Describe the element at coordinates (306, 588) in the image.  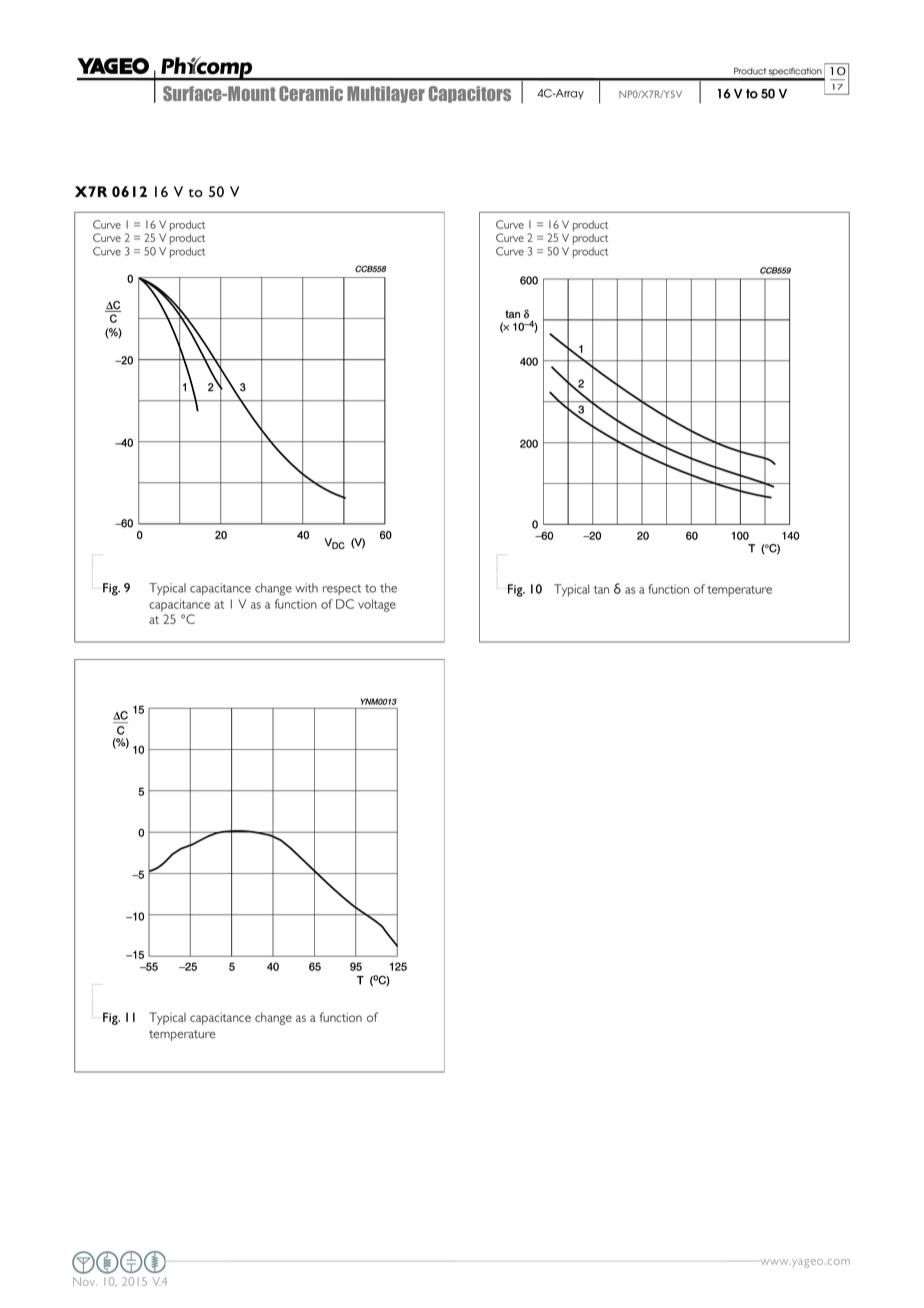
I see `with` at that location.
